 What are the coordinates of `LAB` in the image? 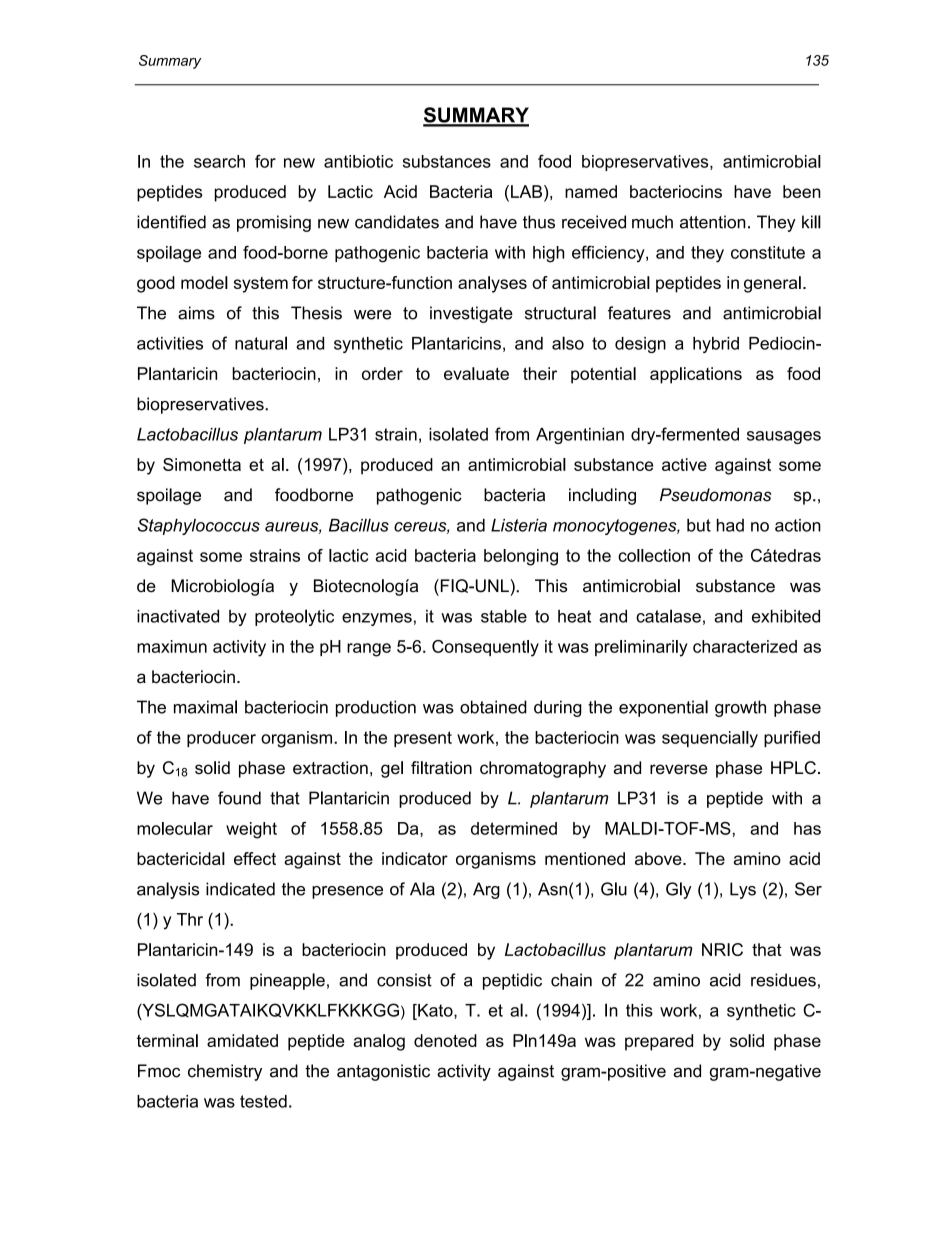 It's located at (528, 191).
